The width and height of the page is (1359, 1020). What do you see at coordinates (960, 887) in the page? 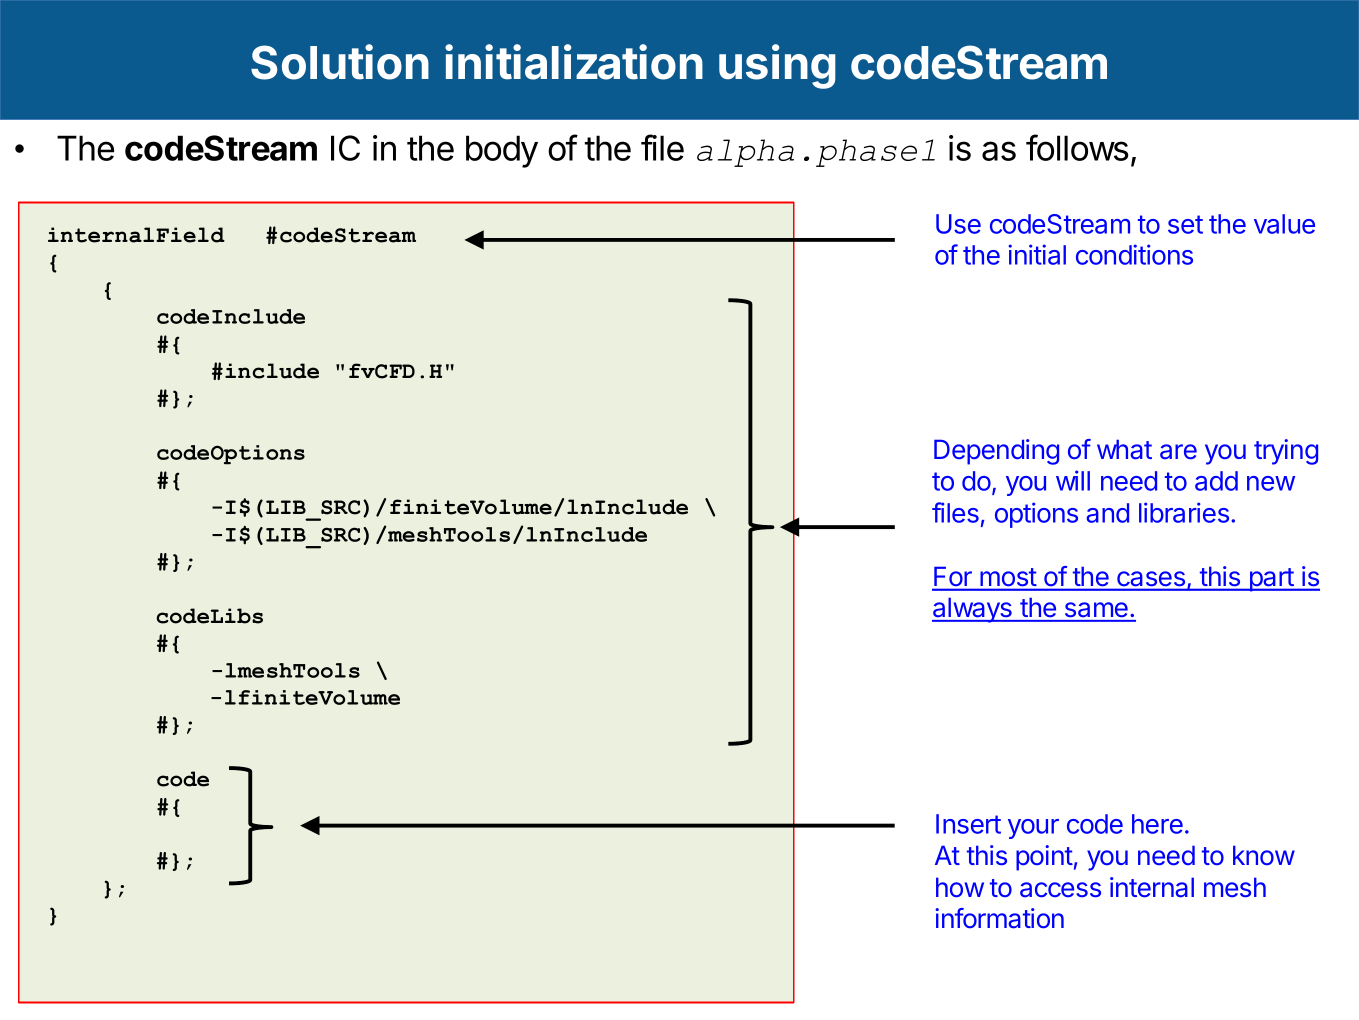
I see `how` at bounding box center [960, 887].
